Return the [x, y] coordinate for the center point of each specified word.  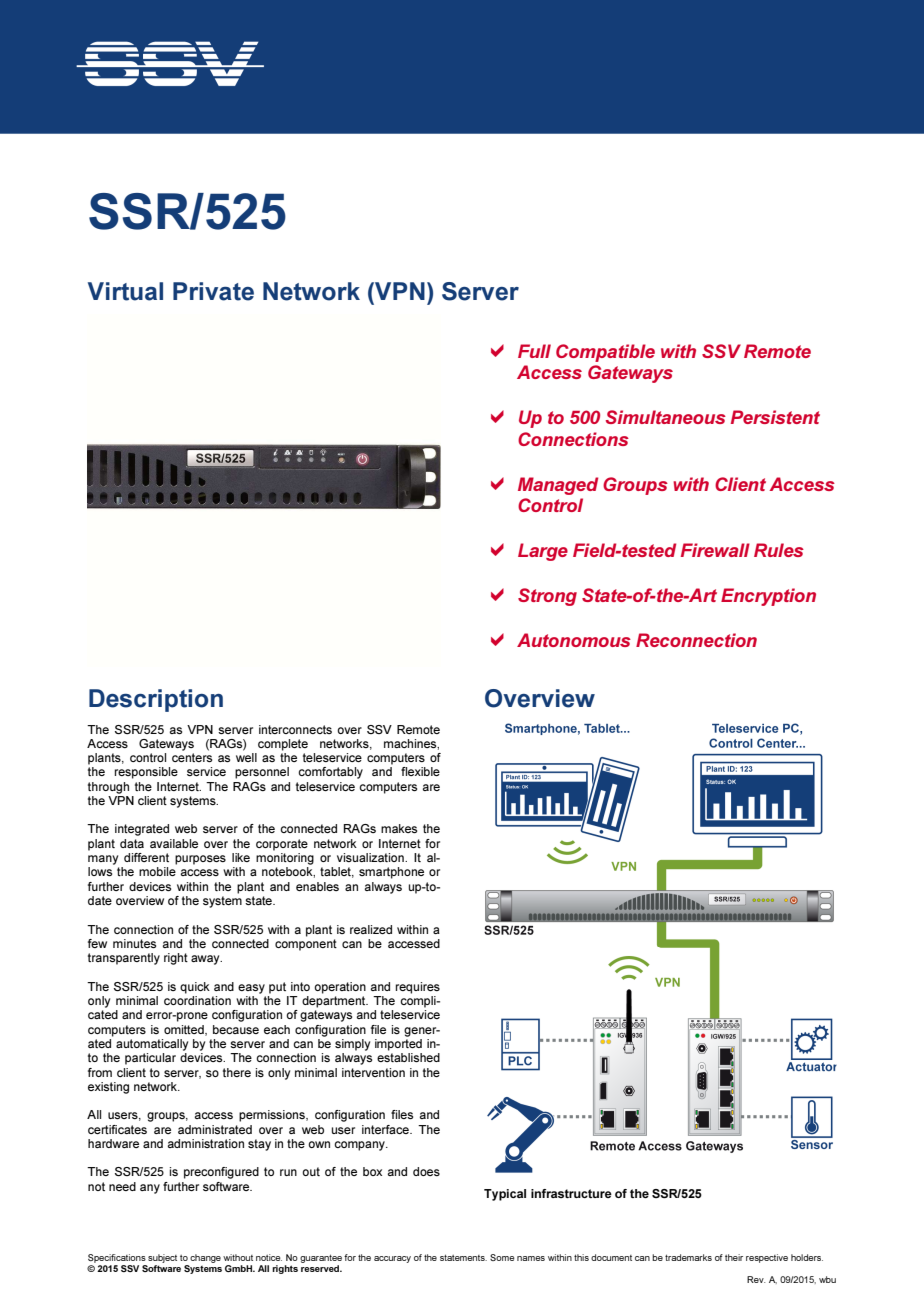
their [734, 1257]
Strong [547, 597]
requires [418, 988]
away [206, 960]
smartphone [391, 873]
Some [502, 1257]
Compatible [605, 353]
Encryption [768, 597]
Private [213, 291]
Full [534, 351]
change [205, 1258]
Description [156, 700]
